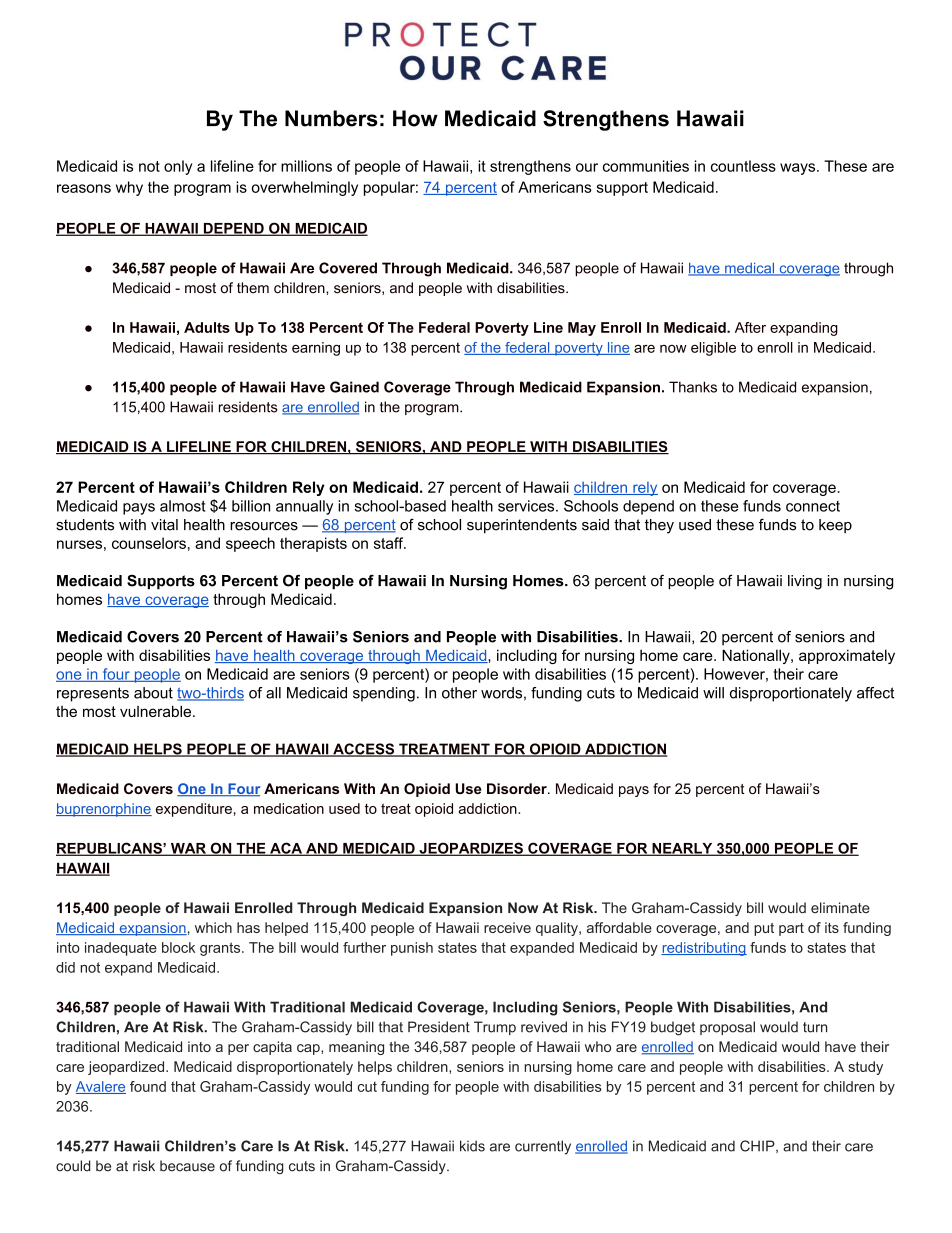 This page has height=1233, width=952. What do you see at coordinates (757, 656) in the page?
I see `Nationally` at bounding box center [757, 656].
